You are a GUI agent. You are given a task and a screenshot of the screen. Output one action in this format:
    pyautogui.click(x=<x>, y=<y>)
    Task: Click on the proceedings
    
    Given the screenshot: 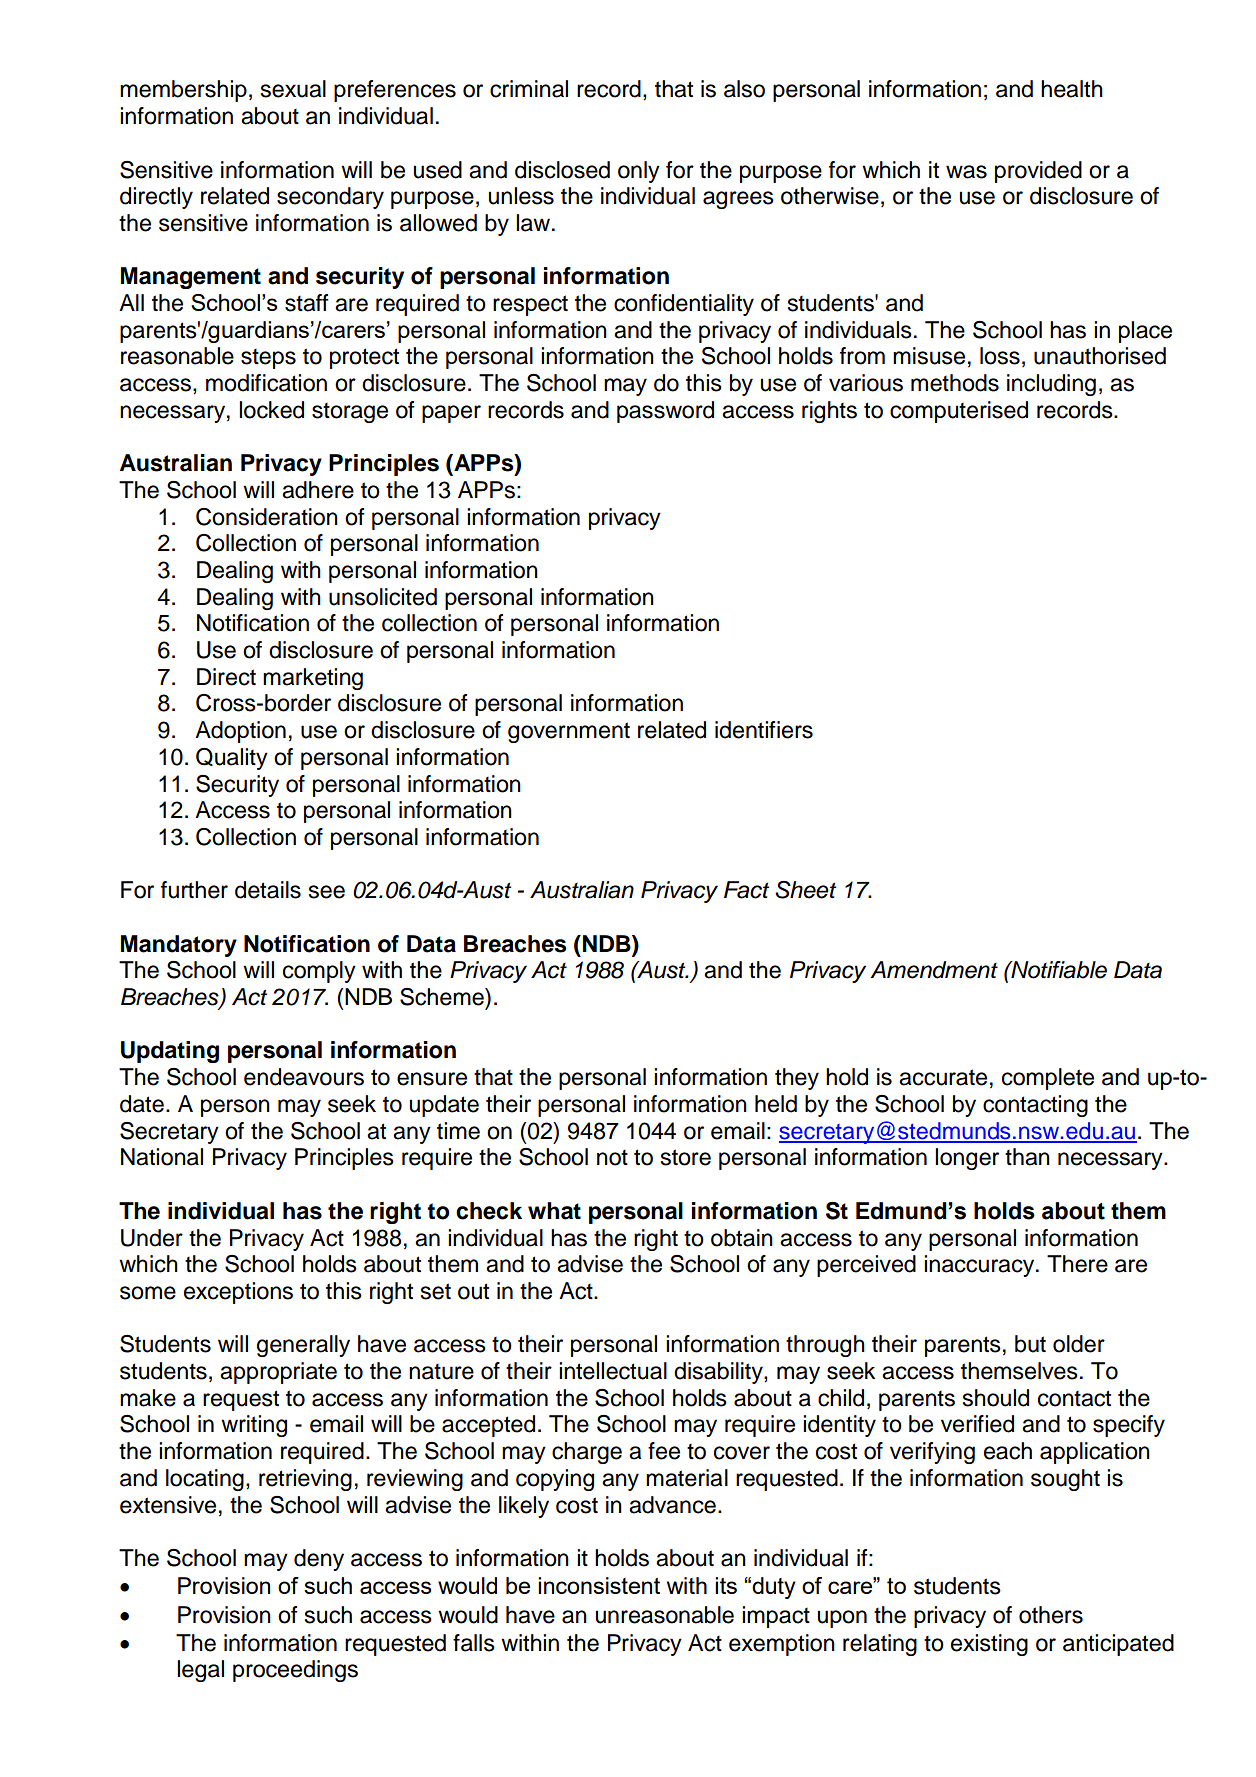 What is the action you would take?
    pyautogui.click(x=295, y=1671)
